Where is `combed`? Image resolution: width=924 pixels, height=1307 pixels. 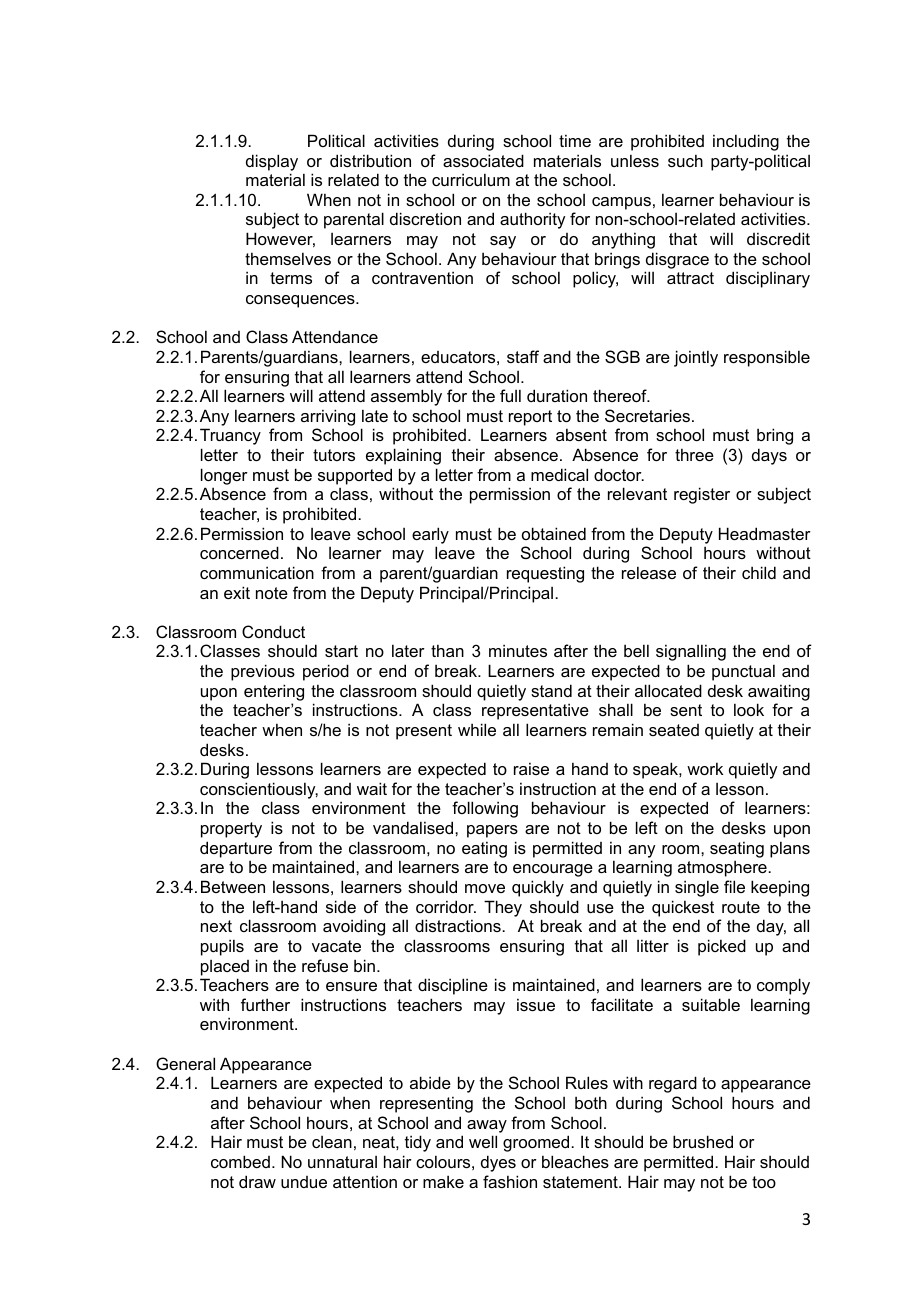
combed is located at coordinates (240, 1161).
